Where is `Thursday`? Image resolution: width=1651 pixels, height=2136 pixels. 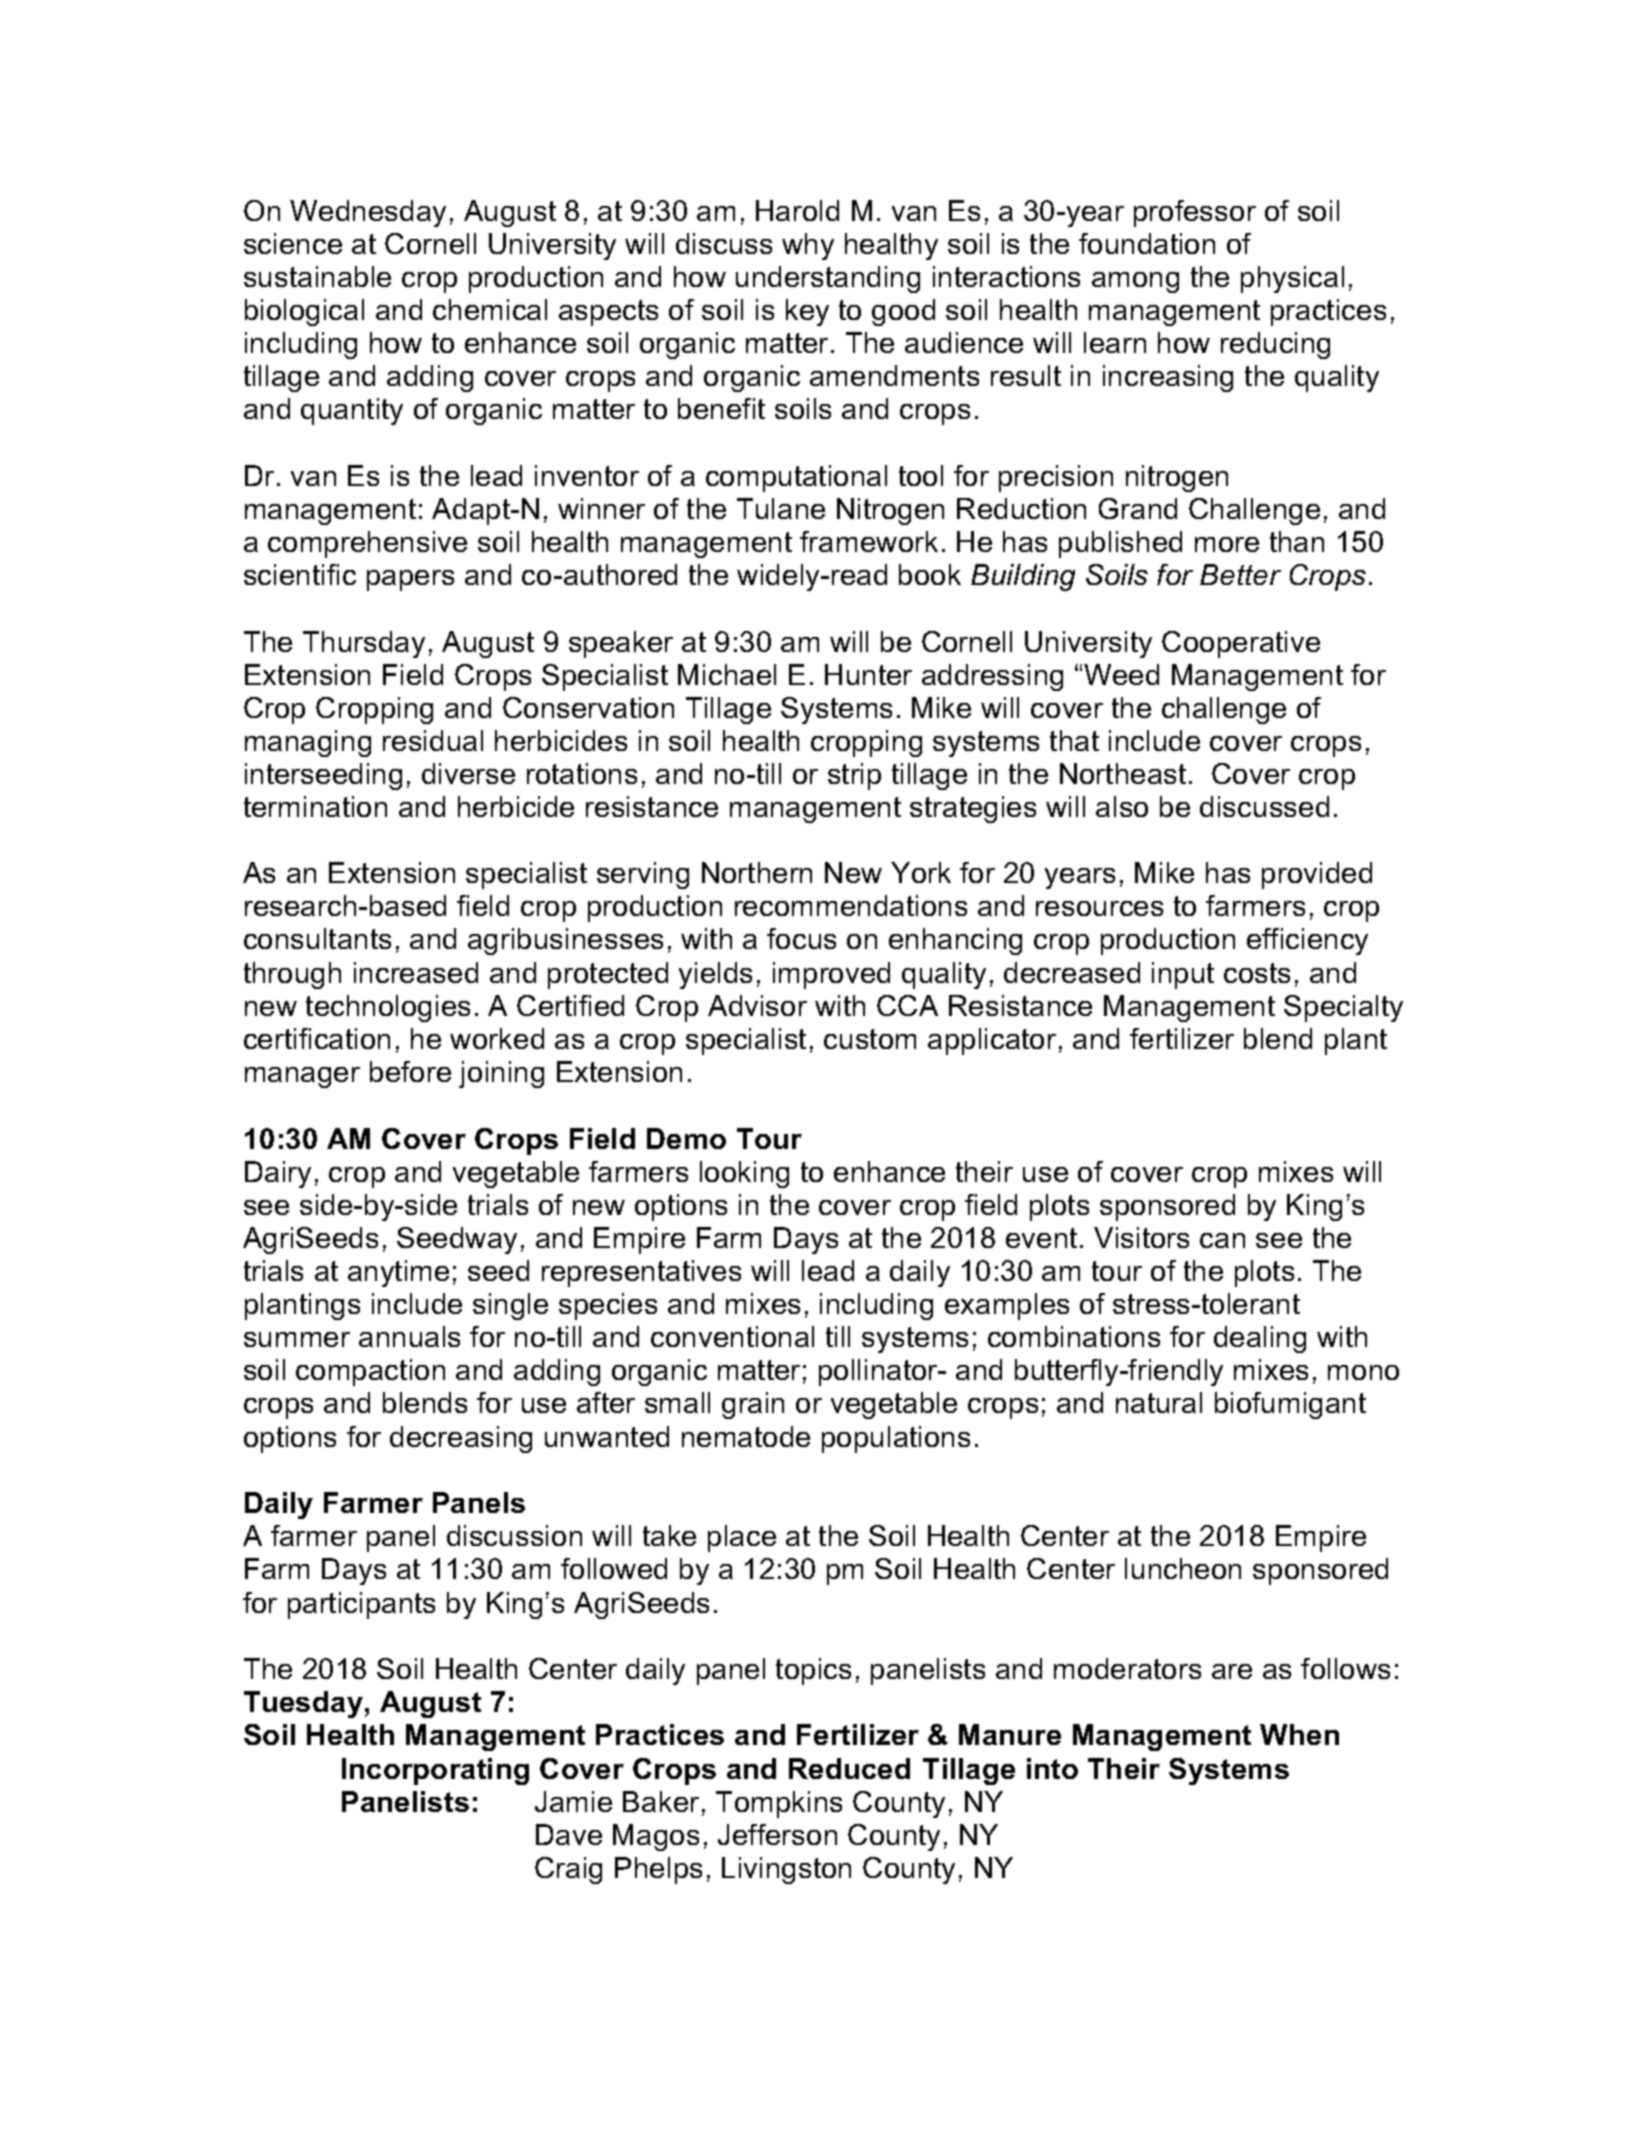 Thursday is located at coordinates (364, 644).
